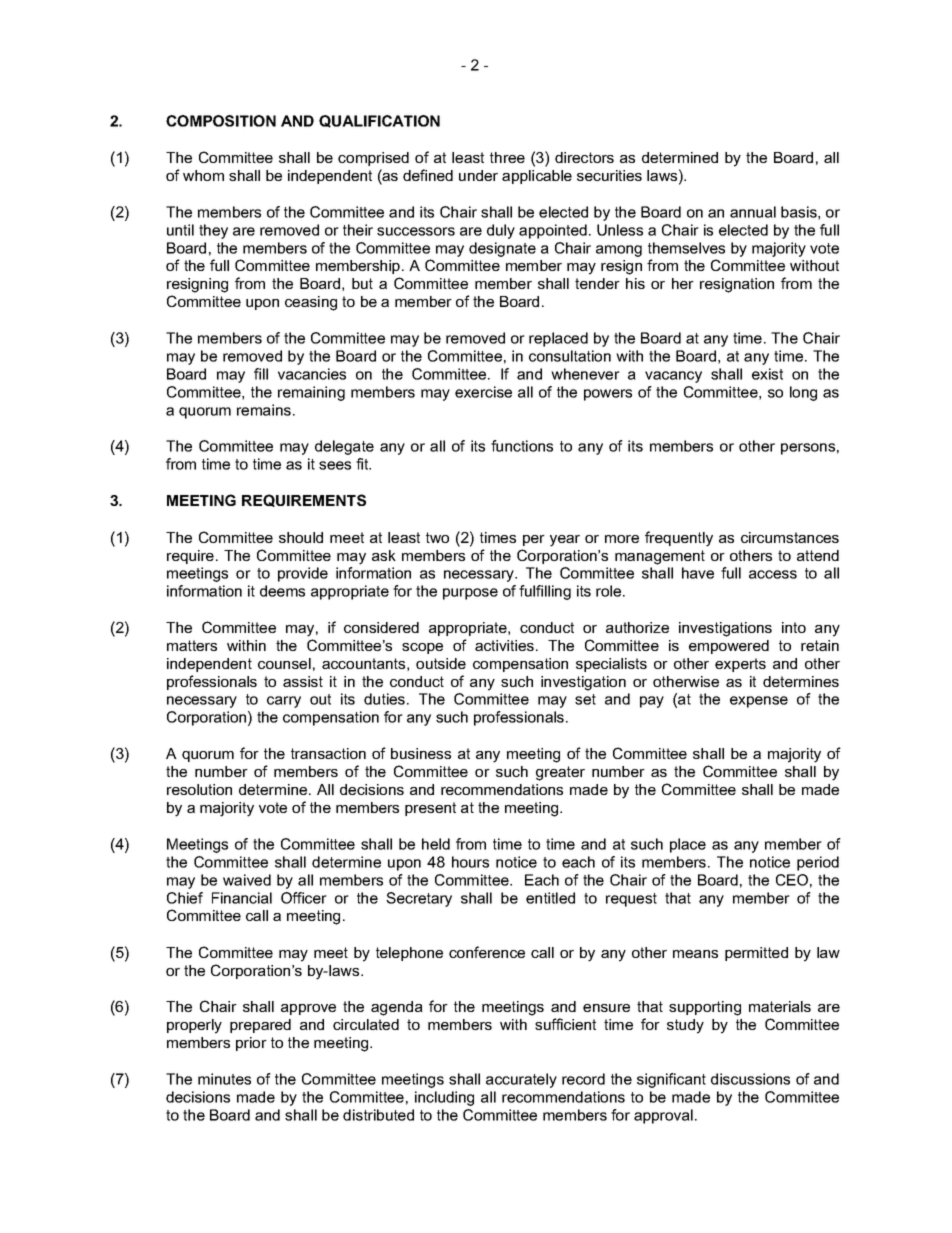 This screenshot has width=952, height=1233. Describe the element at coordinates (767, 374) in the screenshot. I see `exist` at that location.
